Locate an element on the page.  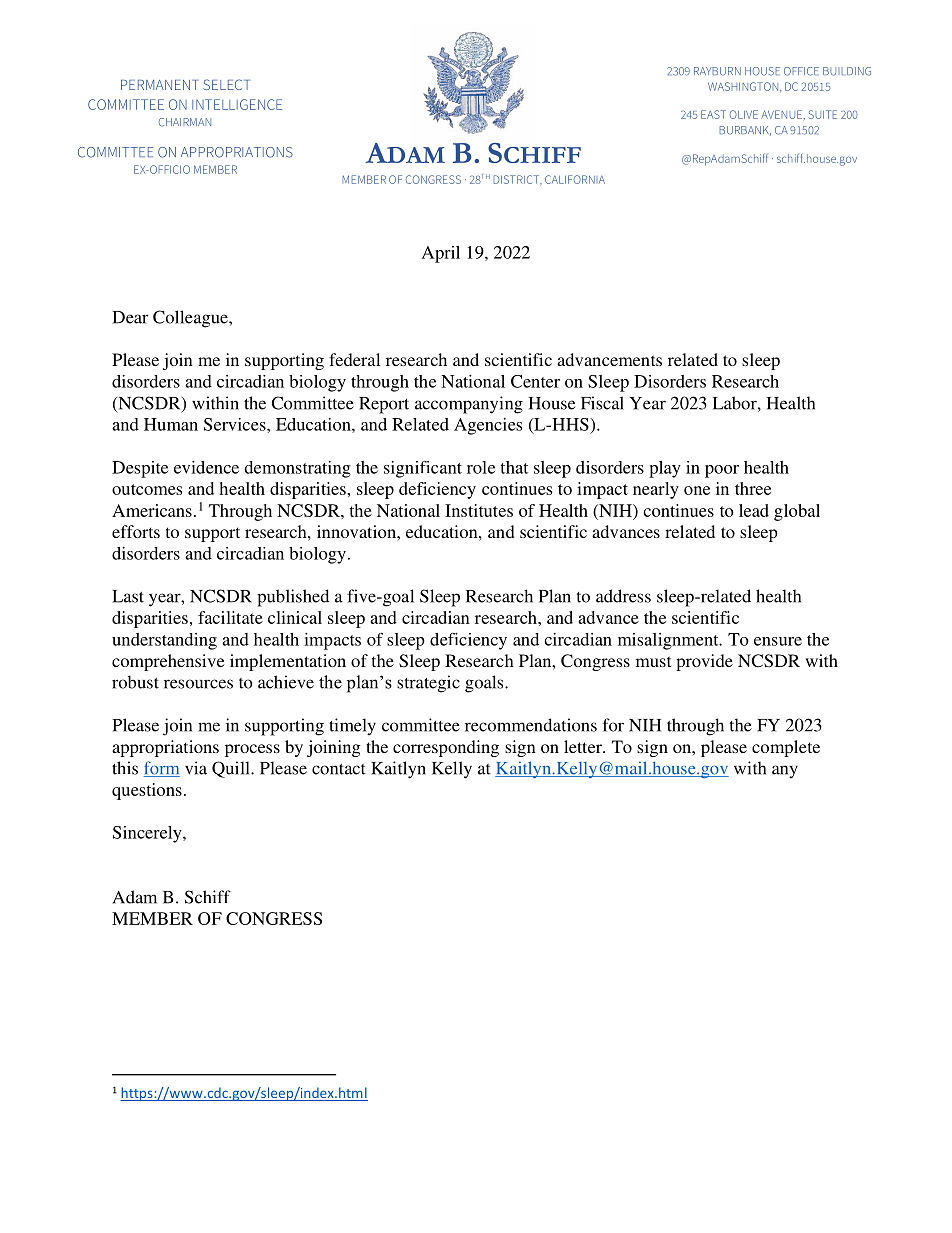
strategic is located at coordinates (428, 684).
